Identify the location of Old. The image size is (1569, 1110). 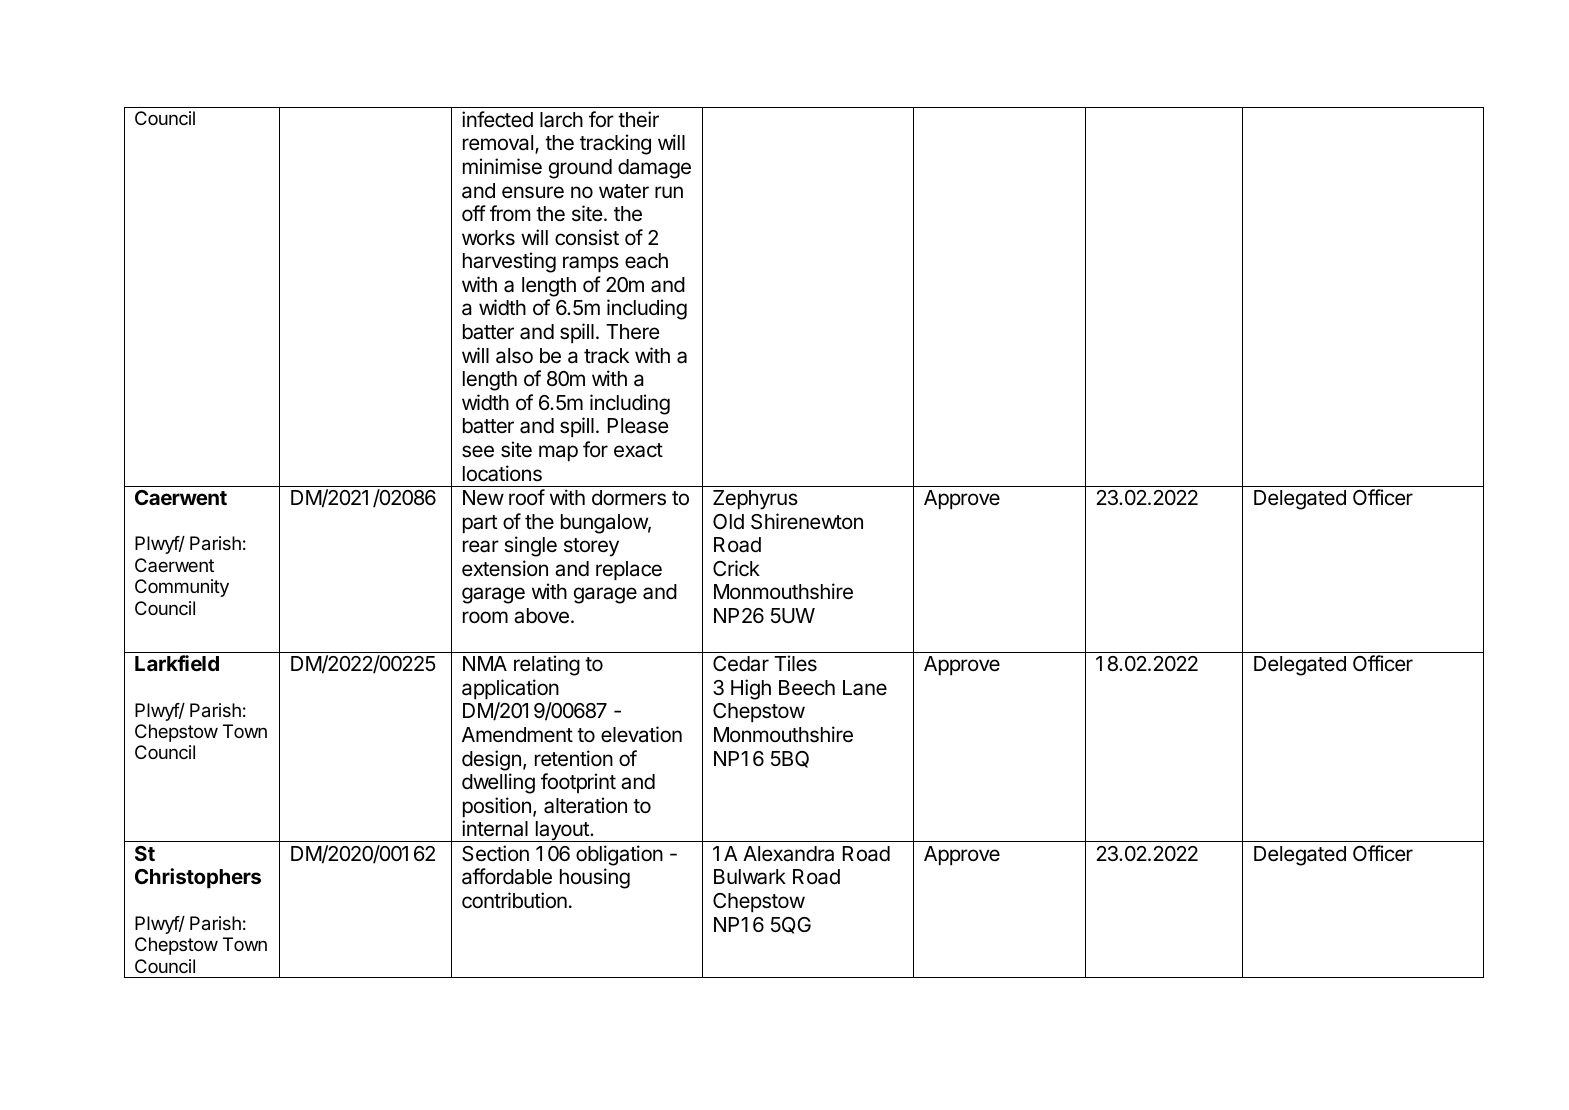
(728, 522).
